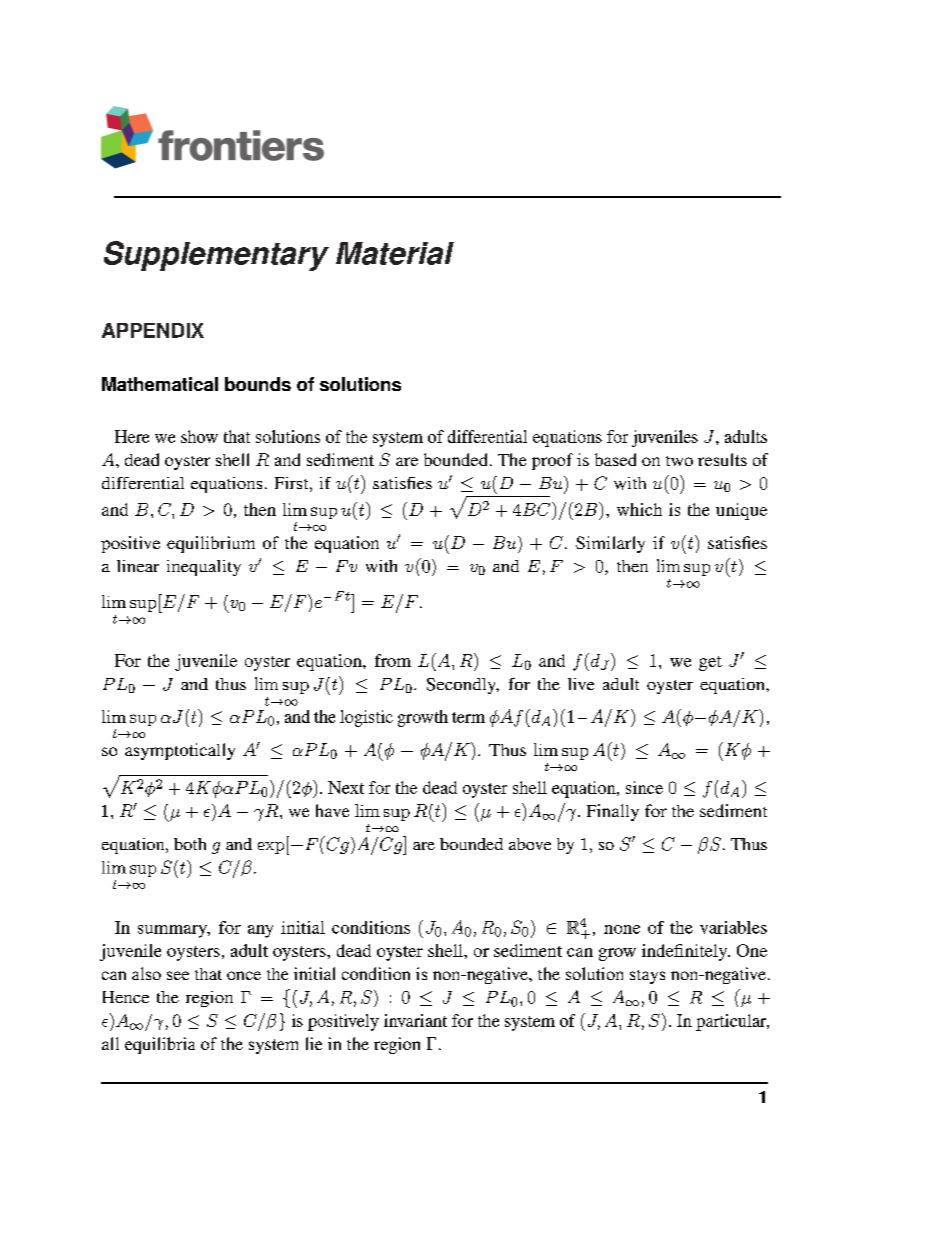 This screenshot has height=1233, width=952. What do you see at coordinates (710, 663) in the screenshot?
I see `get` at bounding box center [710, 663].
